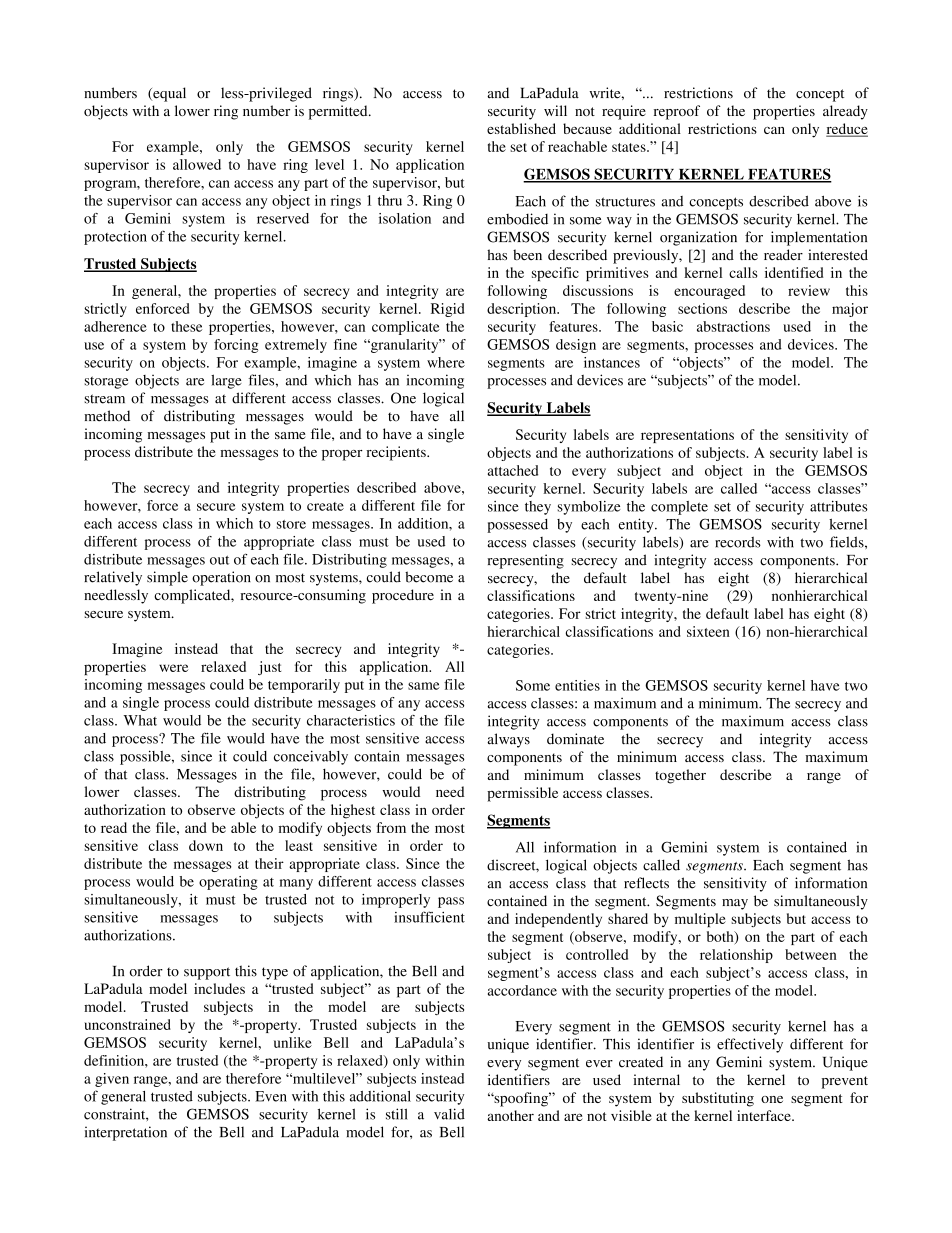 This screenshot has height=1233, width=952. What do you see at coordinates (126, 1133) in the screenshot?
I see `interpretation` at bounding box center [126, 1133].
